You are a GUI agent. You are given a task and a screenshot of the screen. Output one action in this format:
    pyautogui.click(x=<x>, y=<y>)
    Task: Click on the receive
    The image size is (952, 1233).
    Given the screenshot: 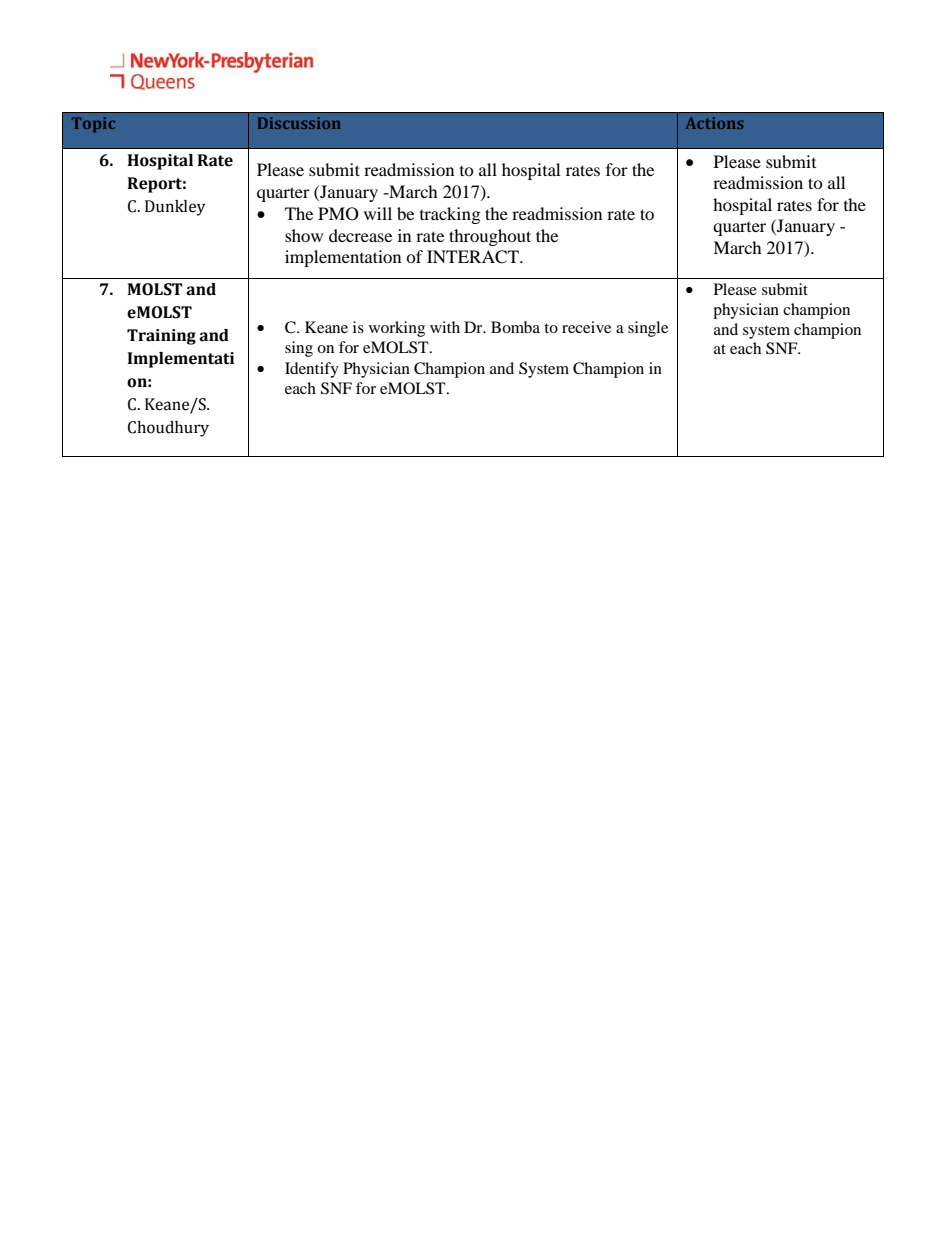 What is the action you would take?
    pyautogui.click(x=586, y=327)
